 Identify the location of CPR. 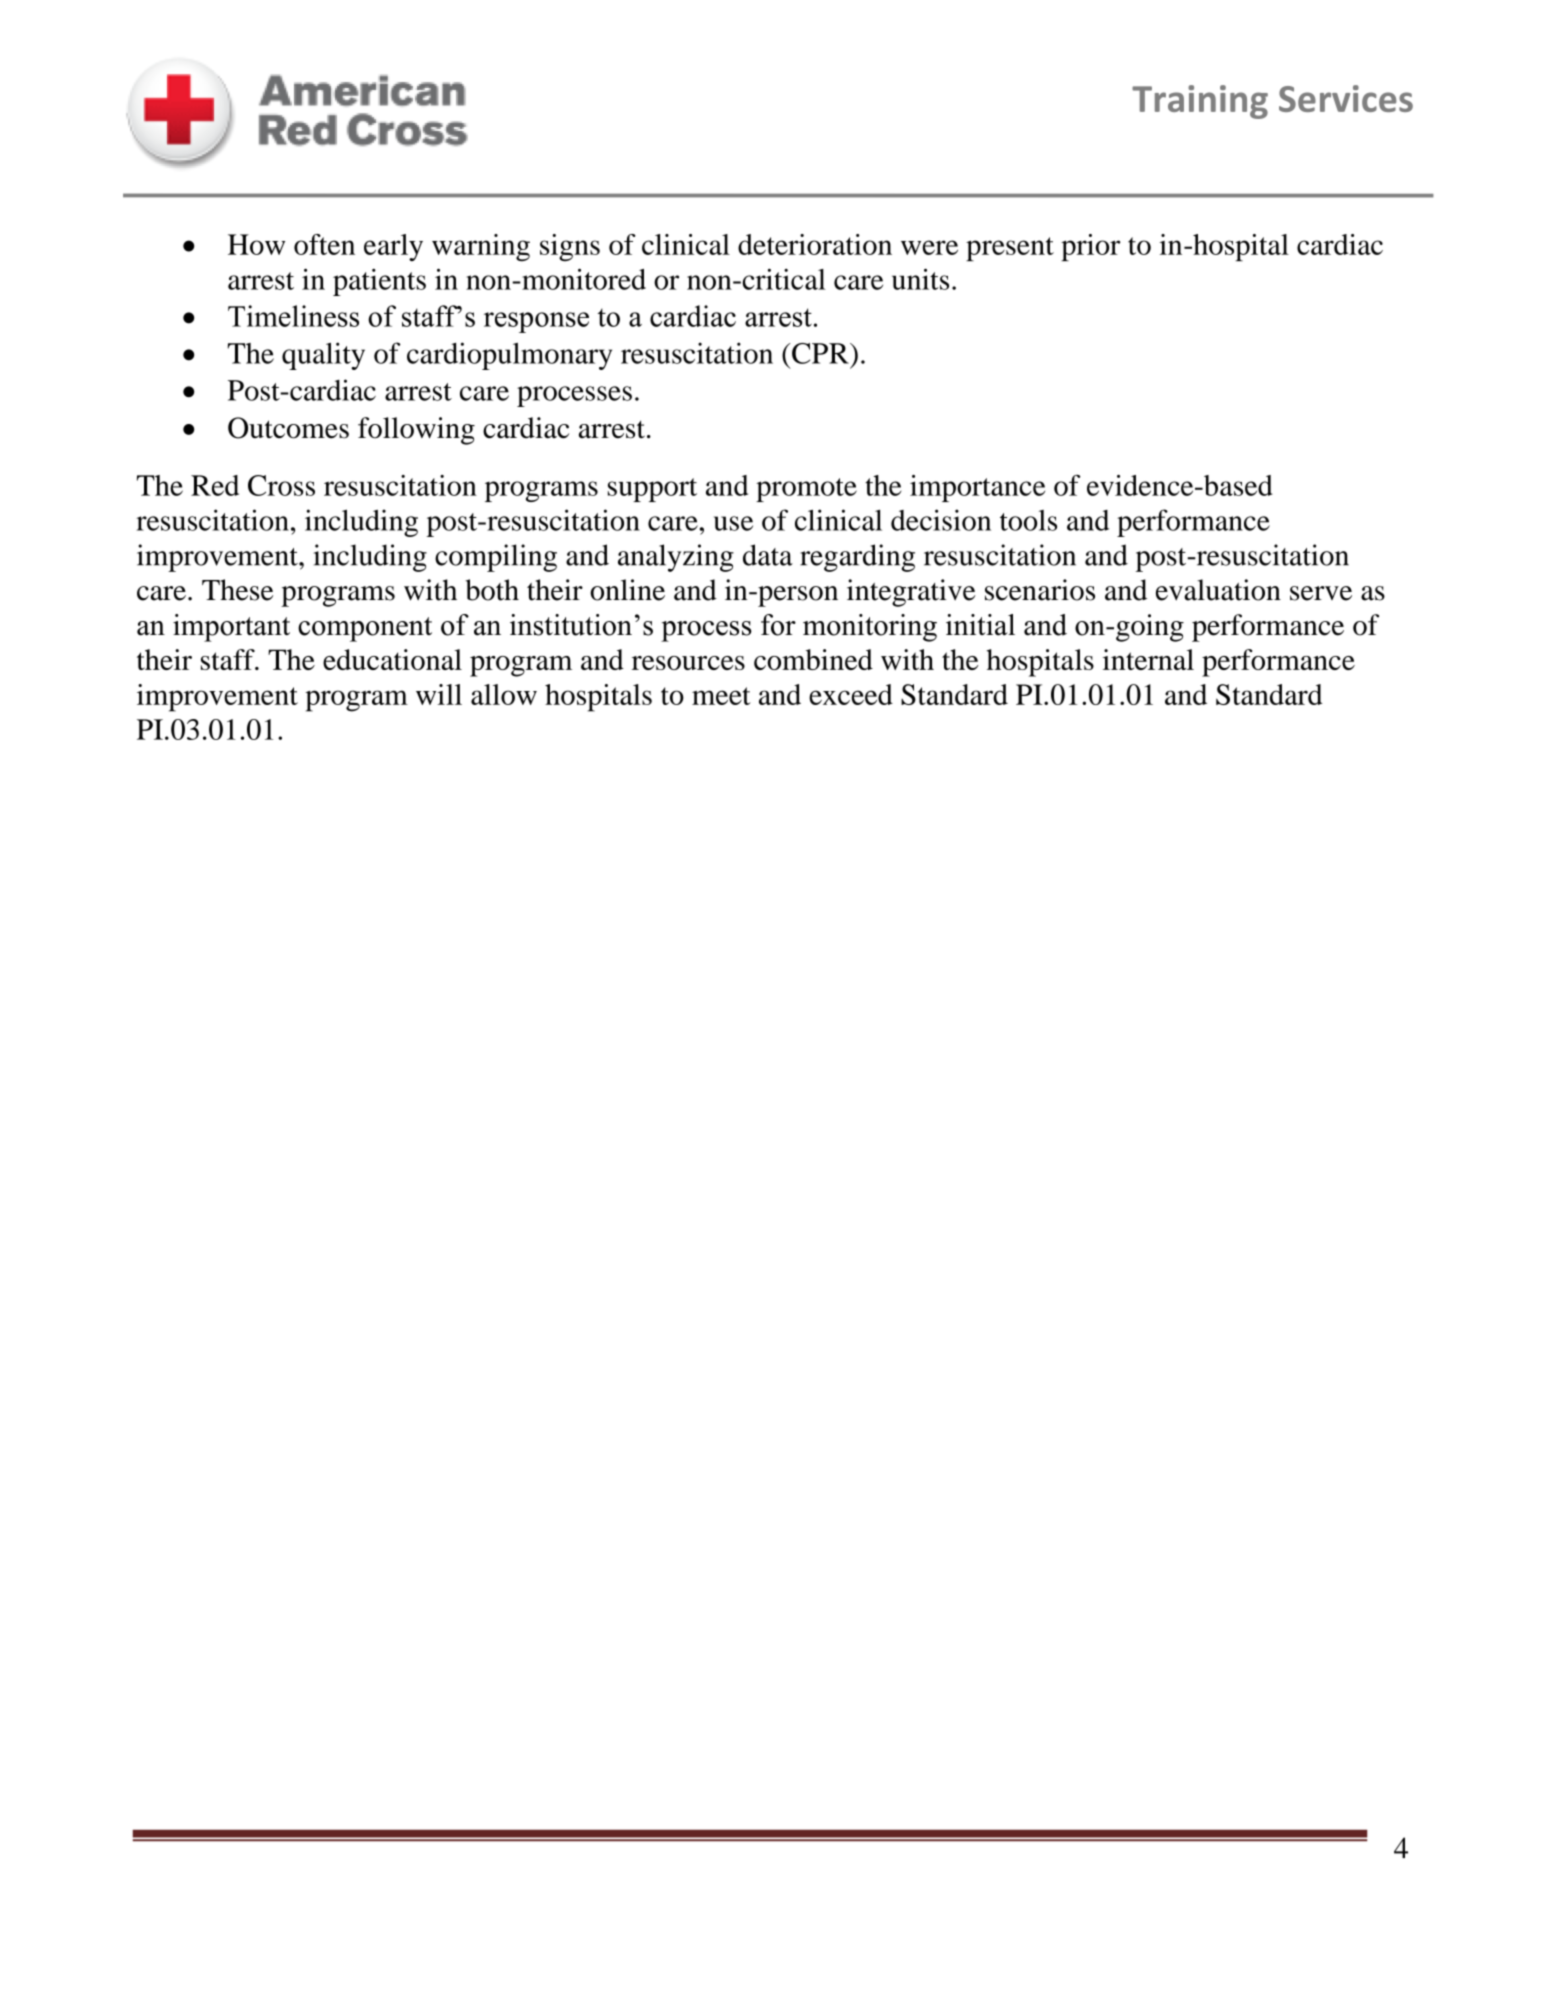
(821, 353).
